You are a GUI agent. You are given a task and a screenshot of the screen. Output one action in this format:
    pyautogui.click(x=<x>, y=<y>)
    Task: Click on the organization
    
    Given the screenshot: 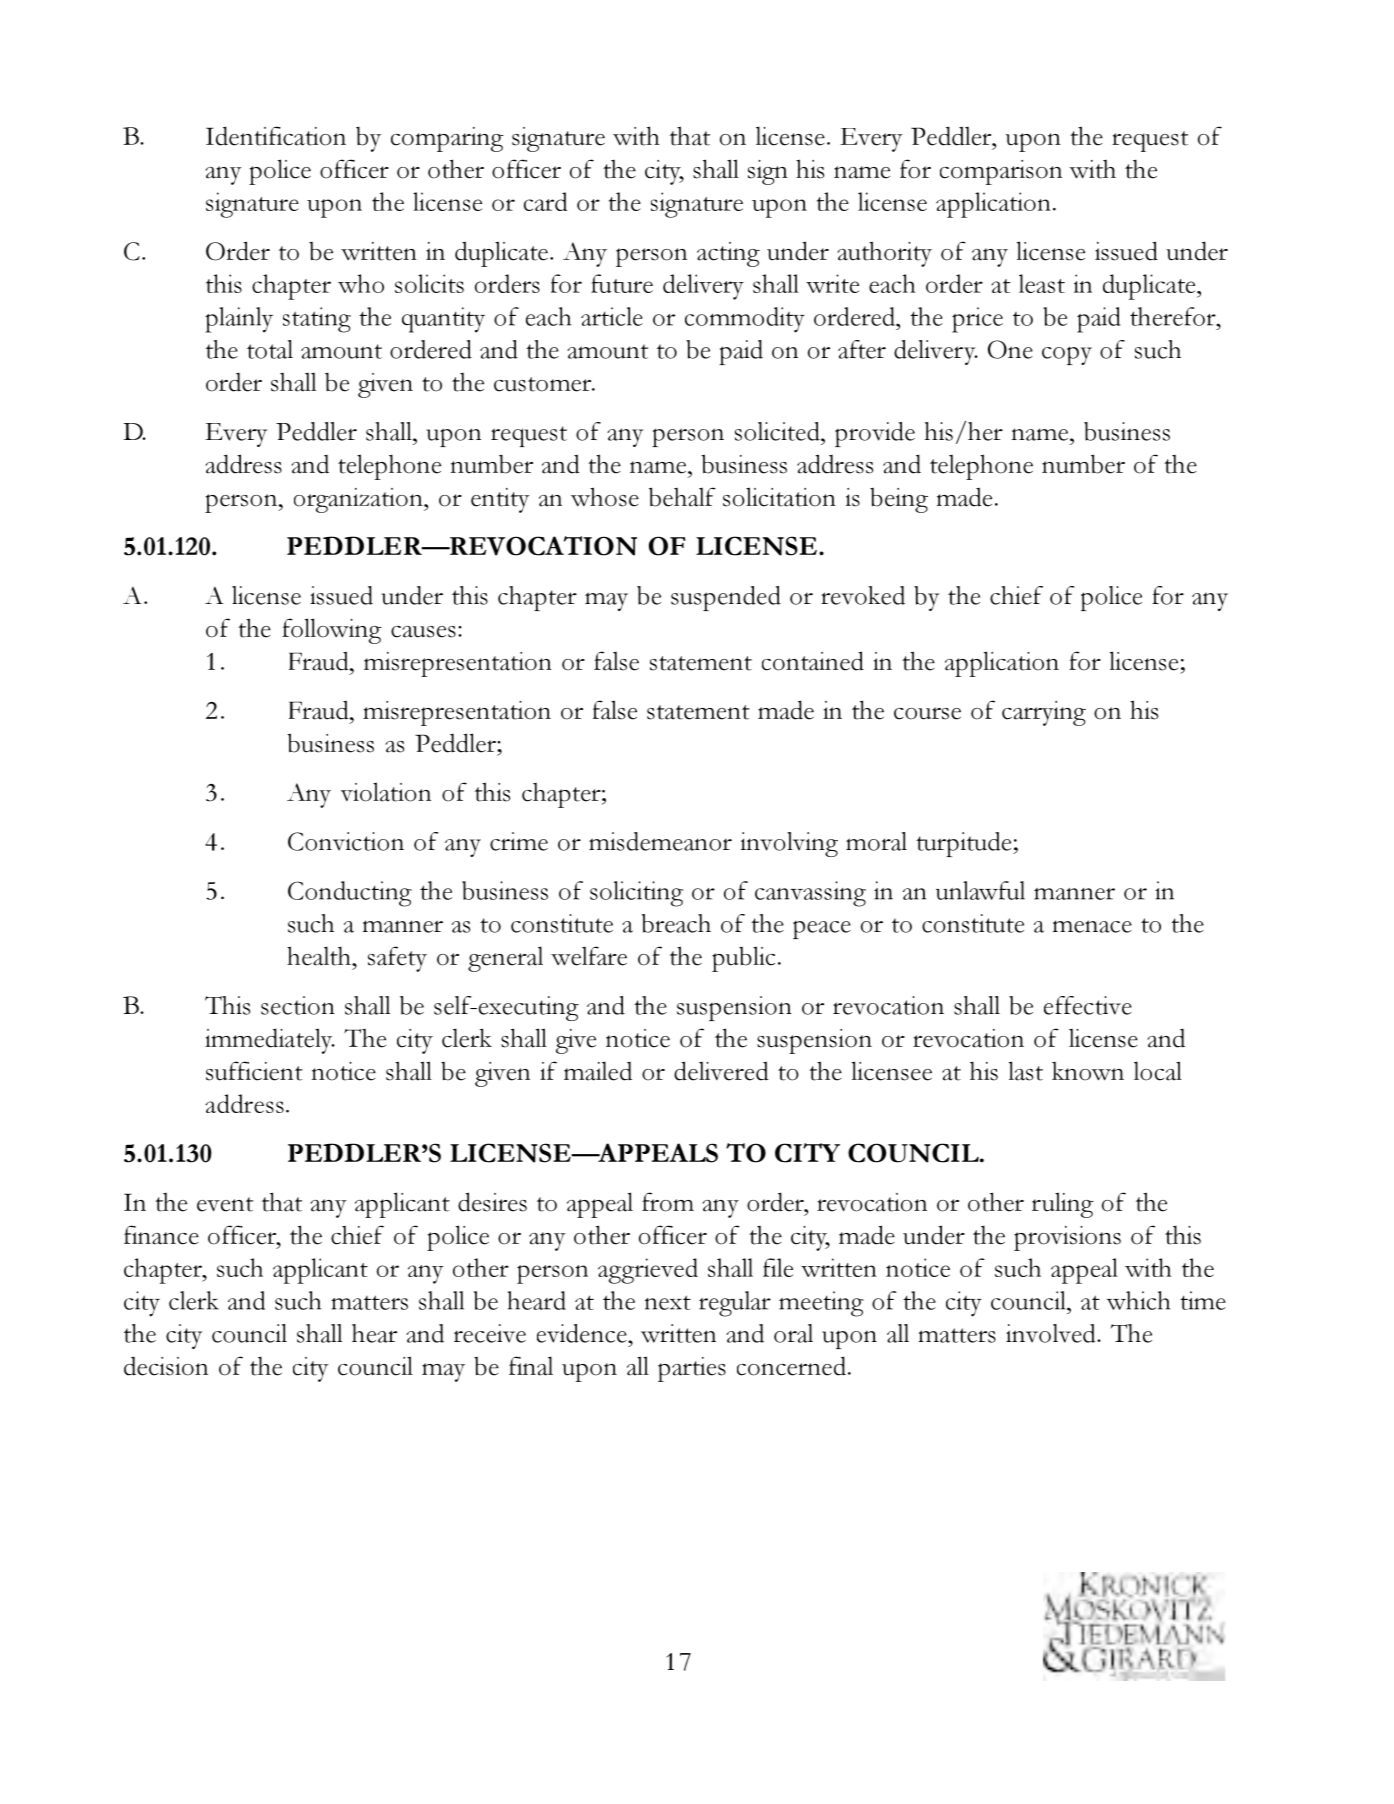 What is the action you would take?
    pyautogui.click(x=359, y=500)
